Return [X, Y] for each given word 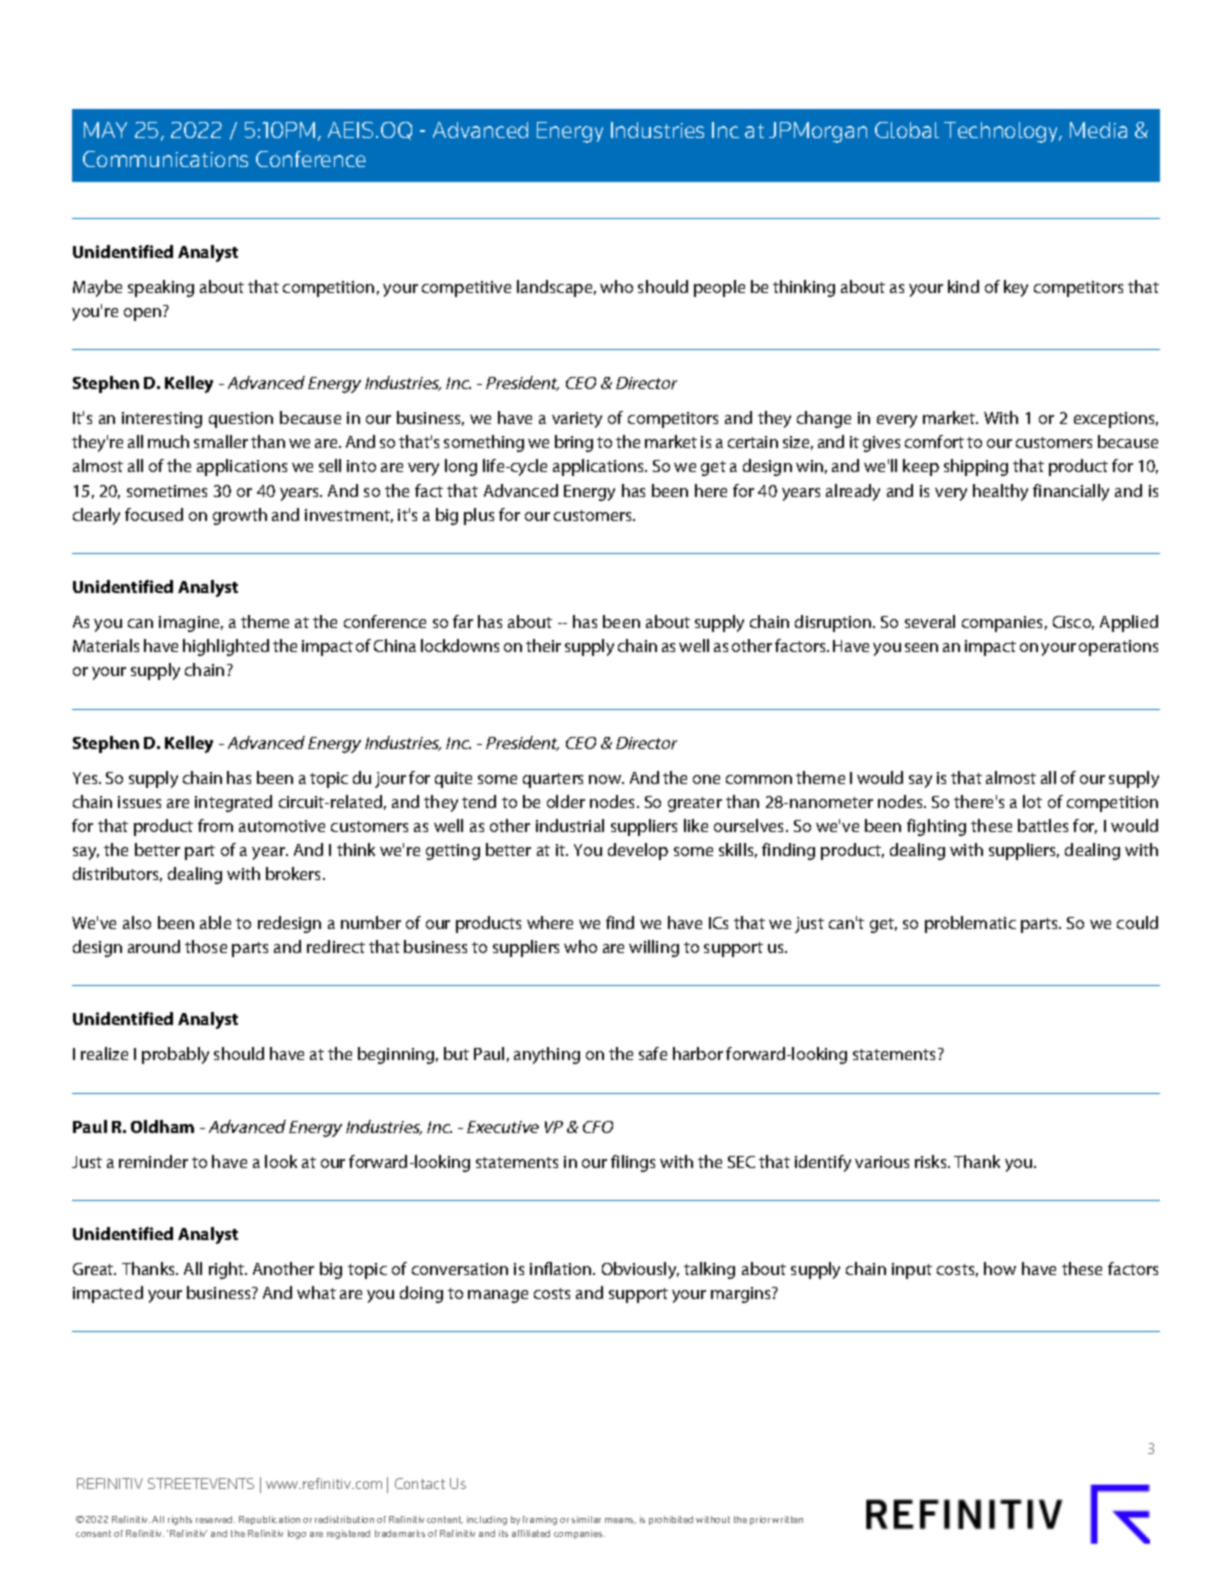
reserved [215, 1519]
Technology [1002, 132]
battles [1043, 825]
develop [638, 851]
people [719, 288]
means [620, 1521]
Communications [165, 159]
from [215, 825]
